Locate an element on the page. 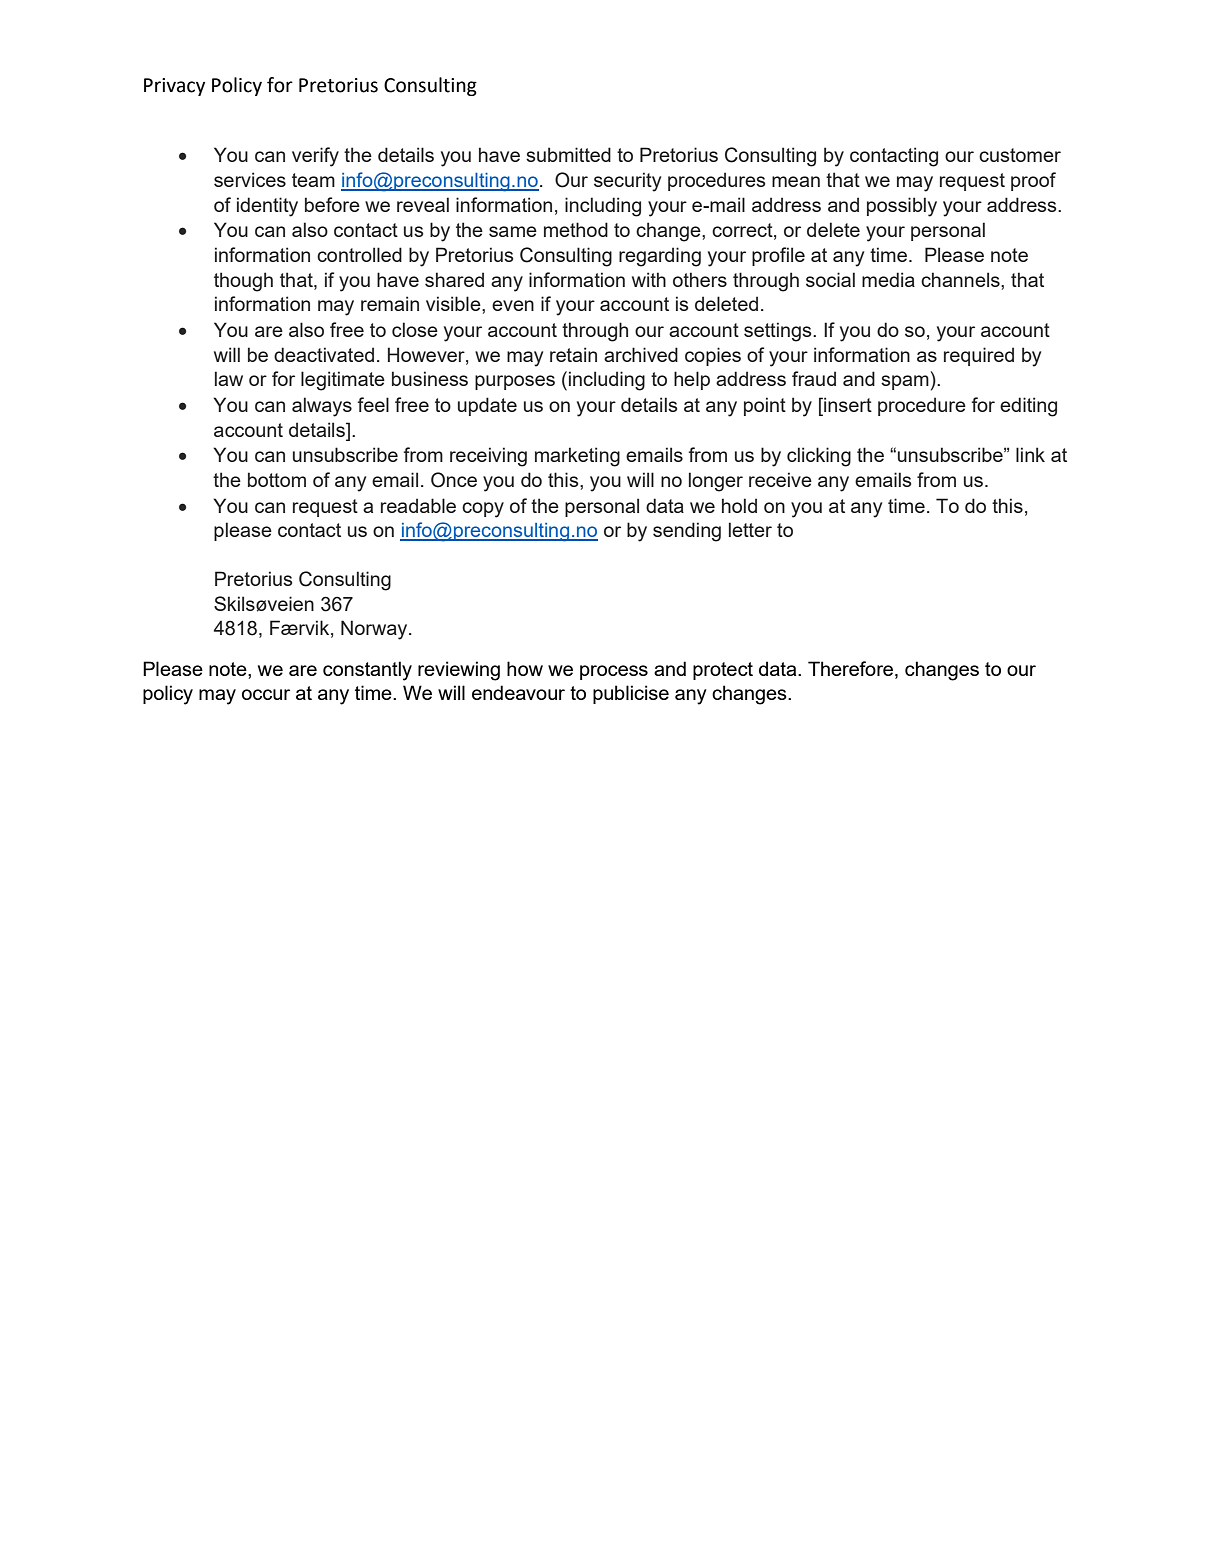  process is located at coordinates (614, 672).
